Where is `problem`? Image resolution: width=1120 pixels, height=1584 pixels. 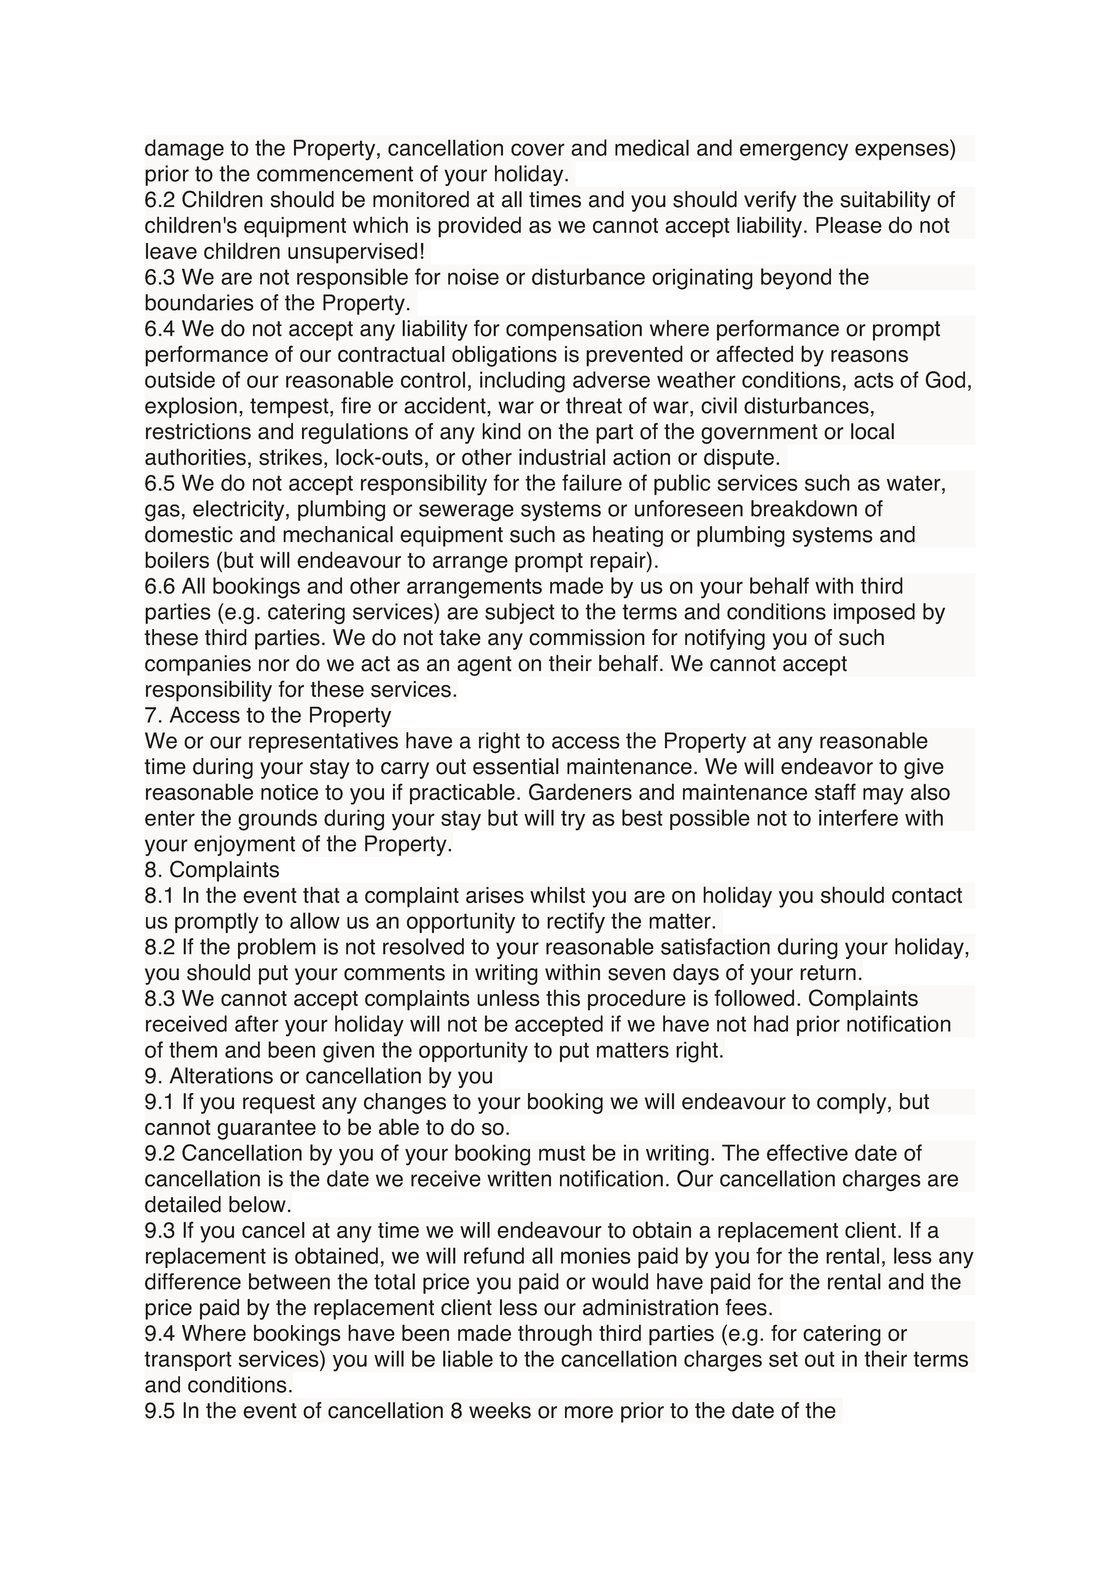
problem is located at coordinates (277, 948).
